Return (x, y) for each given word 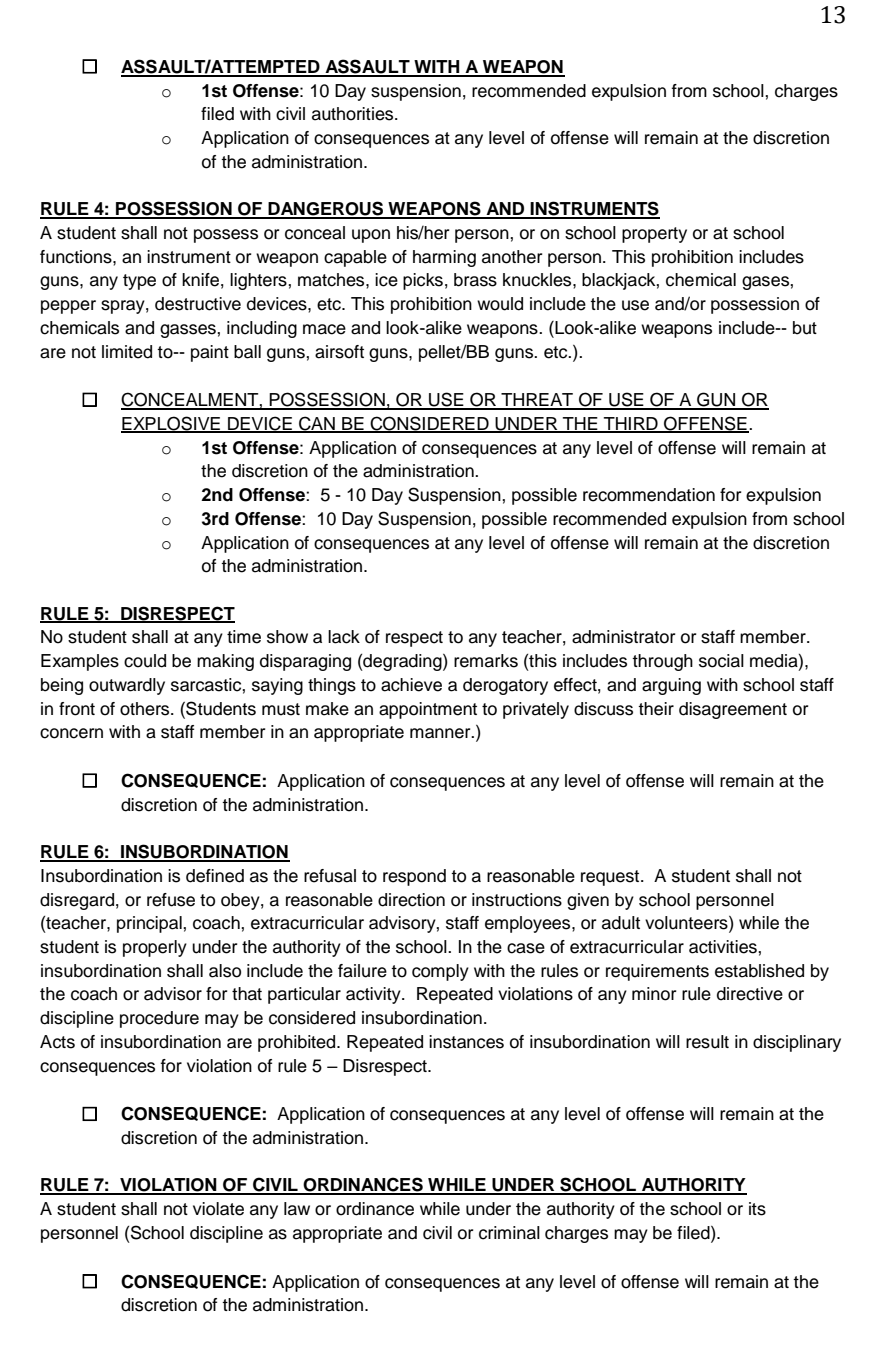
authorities (354, 114)
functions (77, 257)
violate (218, 1209)
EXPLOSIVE (172, 424)
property (654, 235)
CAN (317, 424)
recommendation (649, 495)
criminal (509, 1233)
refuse (171, 900)
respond (414, 877)
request (611, 878)
